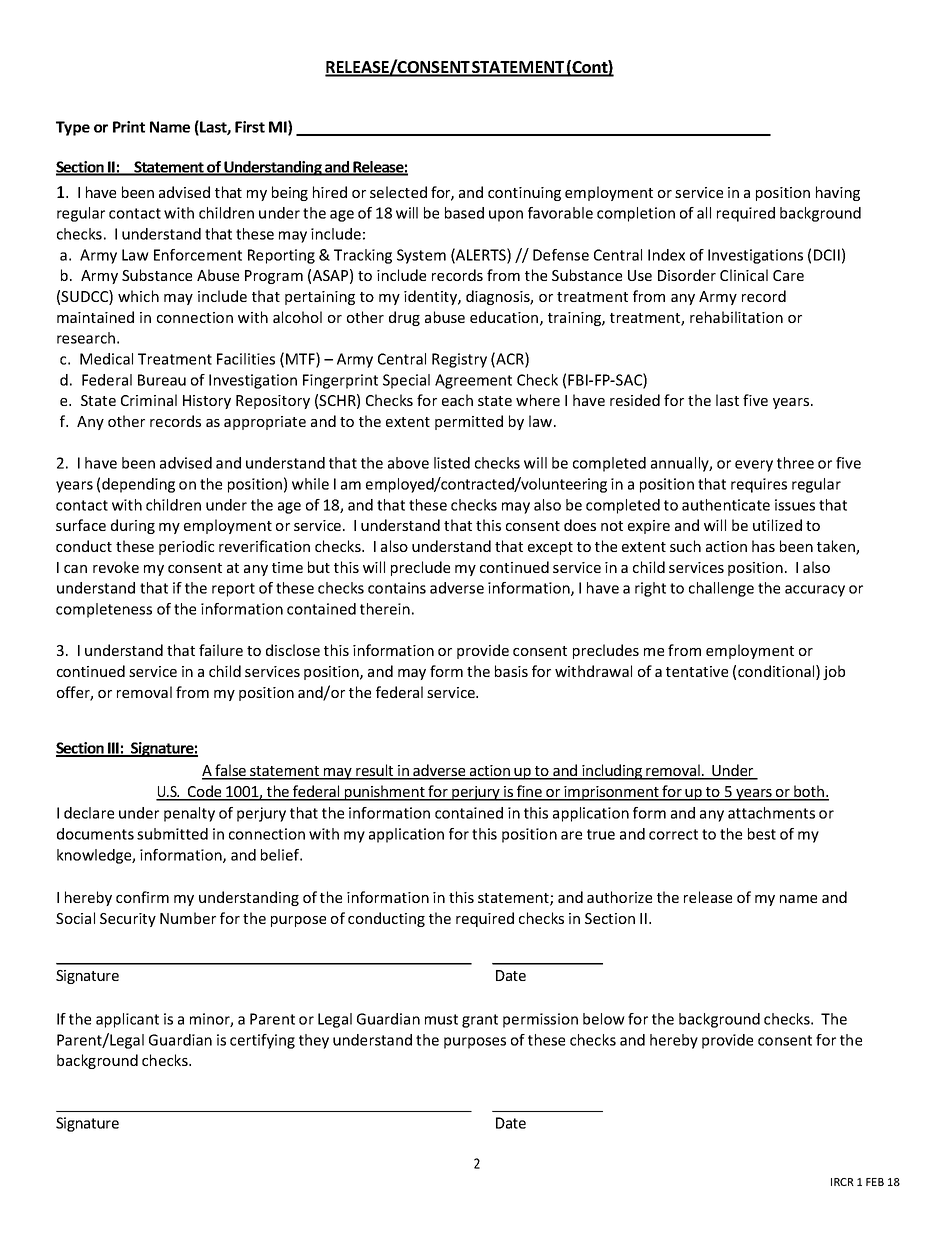 Image resolution: width=952 pixels, height=1233 pixels. What do you see at coordinates (250, 127) in the screenshot?
I see `First` at bounding box center [250, 127].
